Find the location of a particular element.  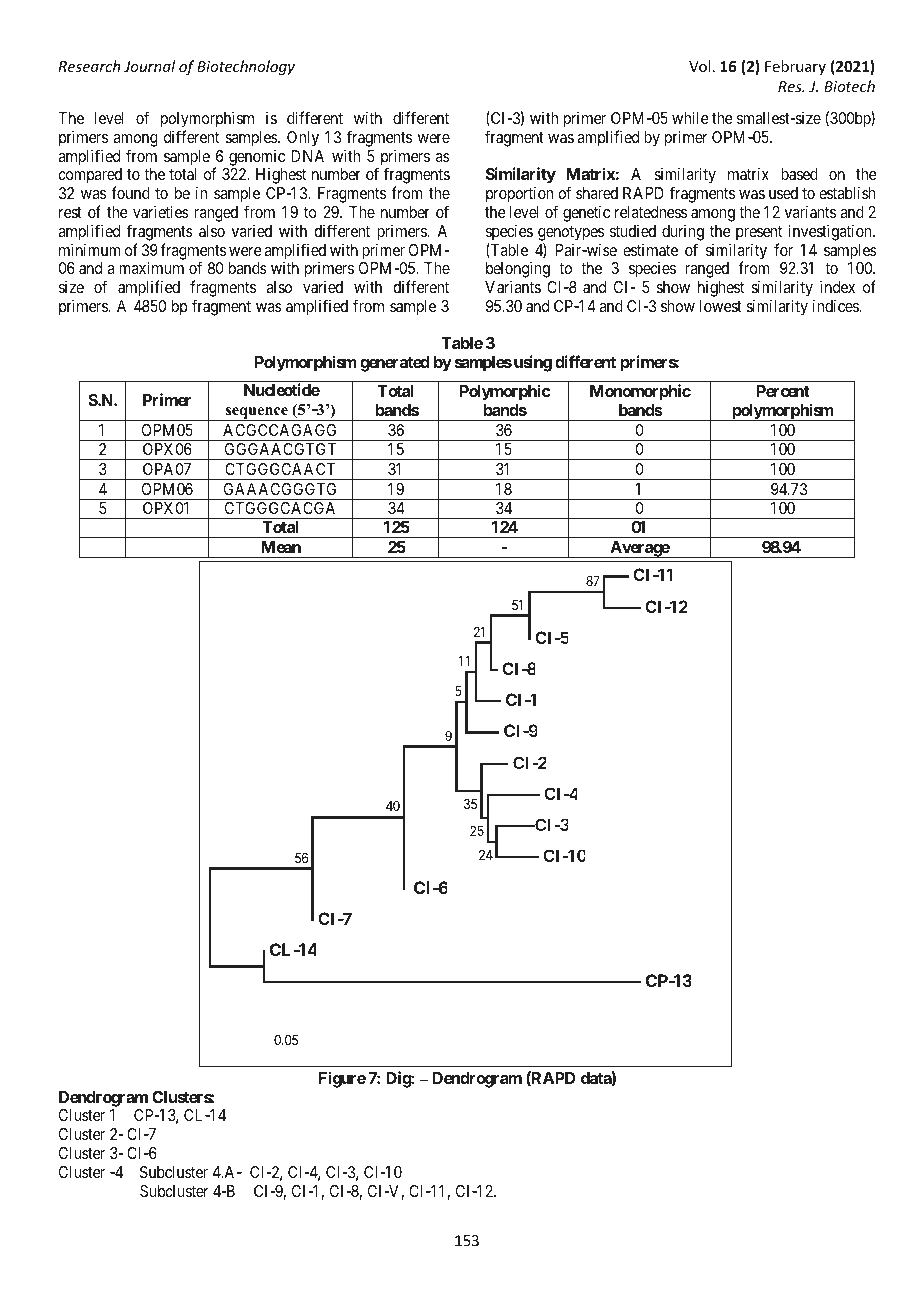

Percent is located at coordinates (783, 391).
